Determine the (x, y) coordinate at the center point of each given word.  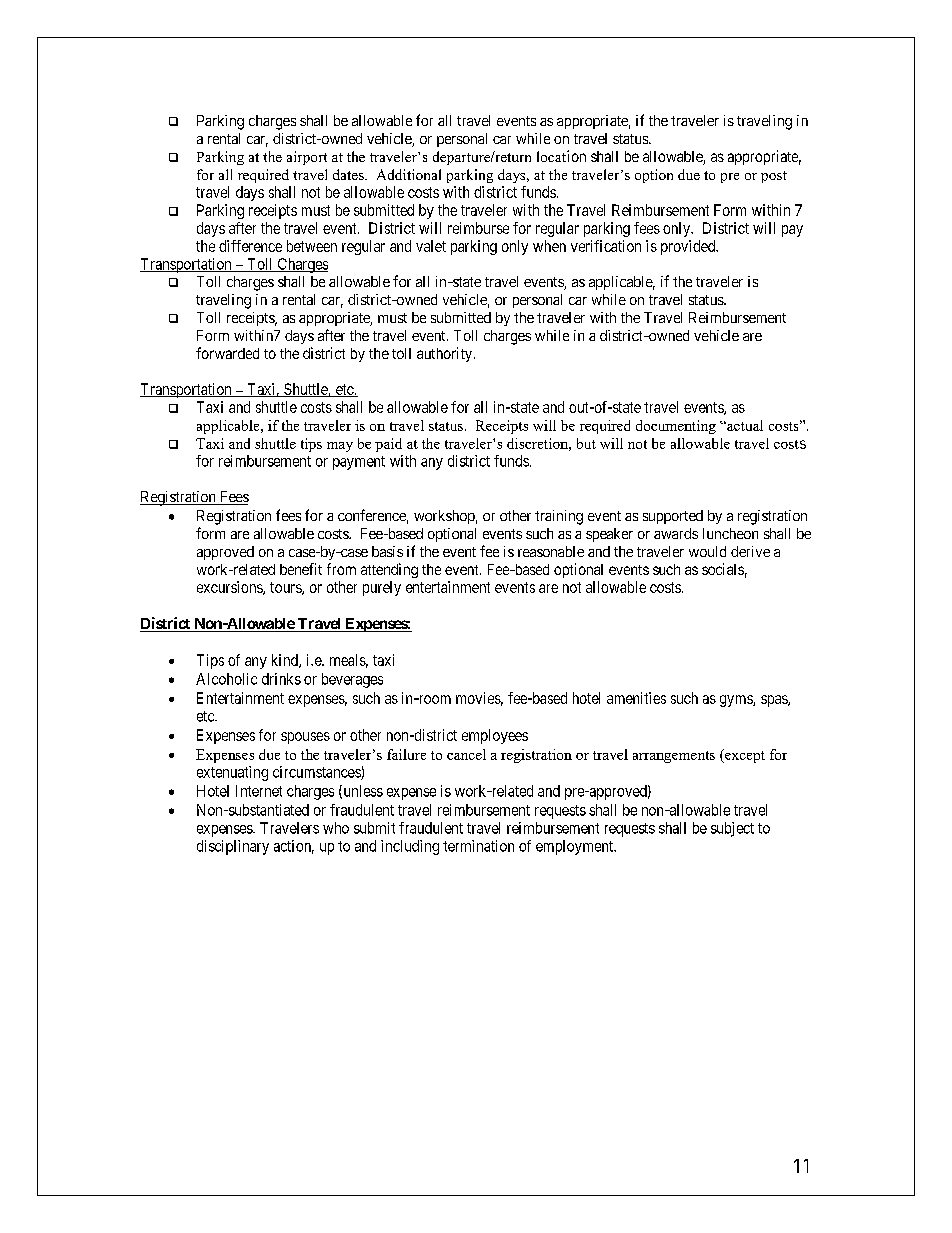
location (561, 156)
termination (478, 846)
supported (673, 517)
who (336, 828)
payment (359, 463)
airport (307, 158)
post (774, 177)
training (559, 517)
